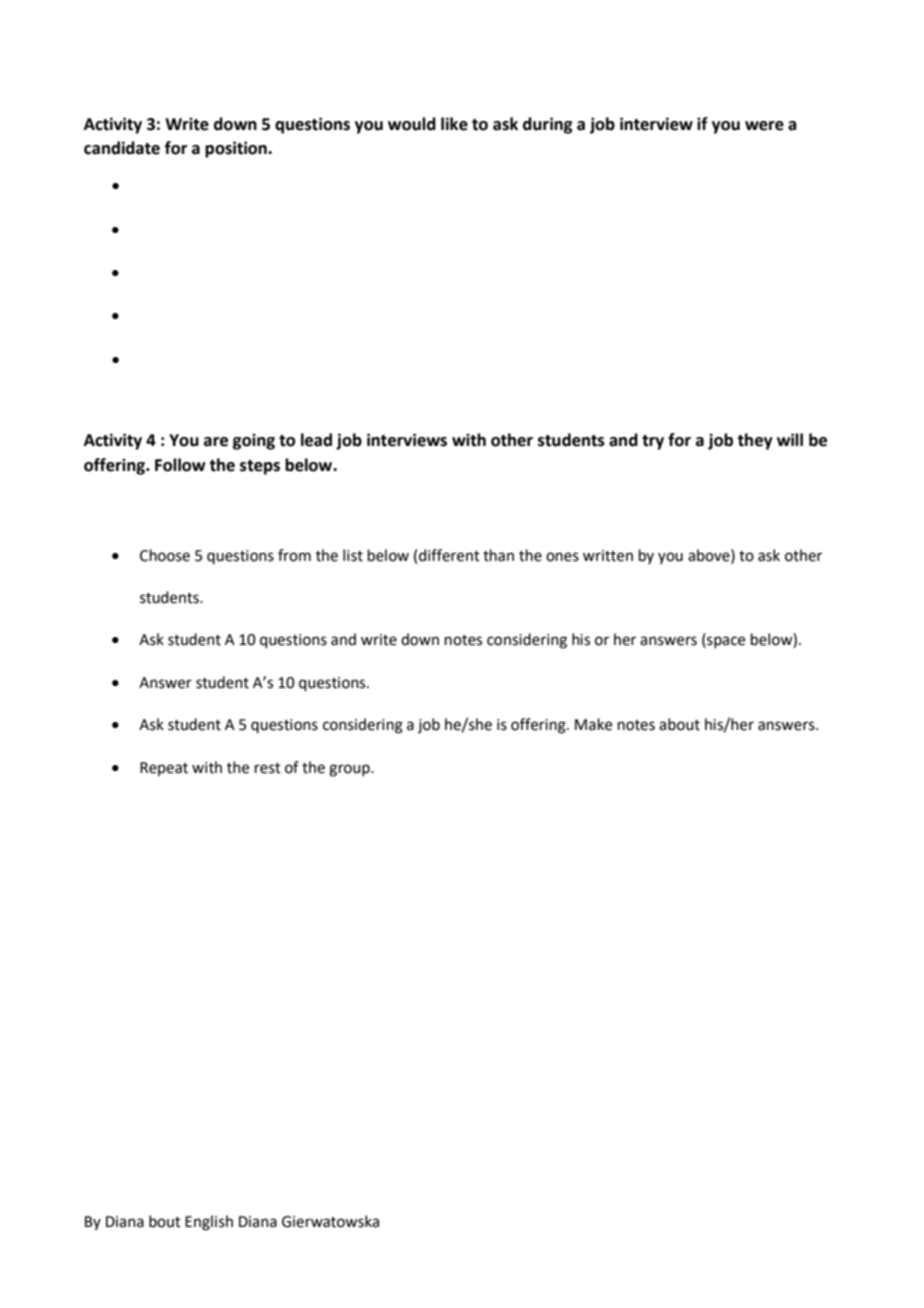 The height and width of the image is (1308, 924). Describe the element at coordinates (268, 768) in the image. I see `rest` at that location.
